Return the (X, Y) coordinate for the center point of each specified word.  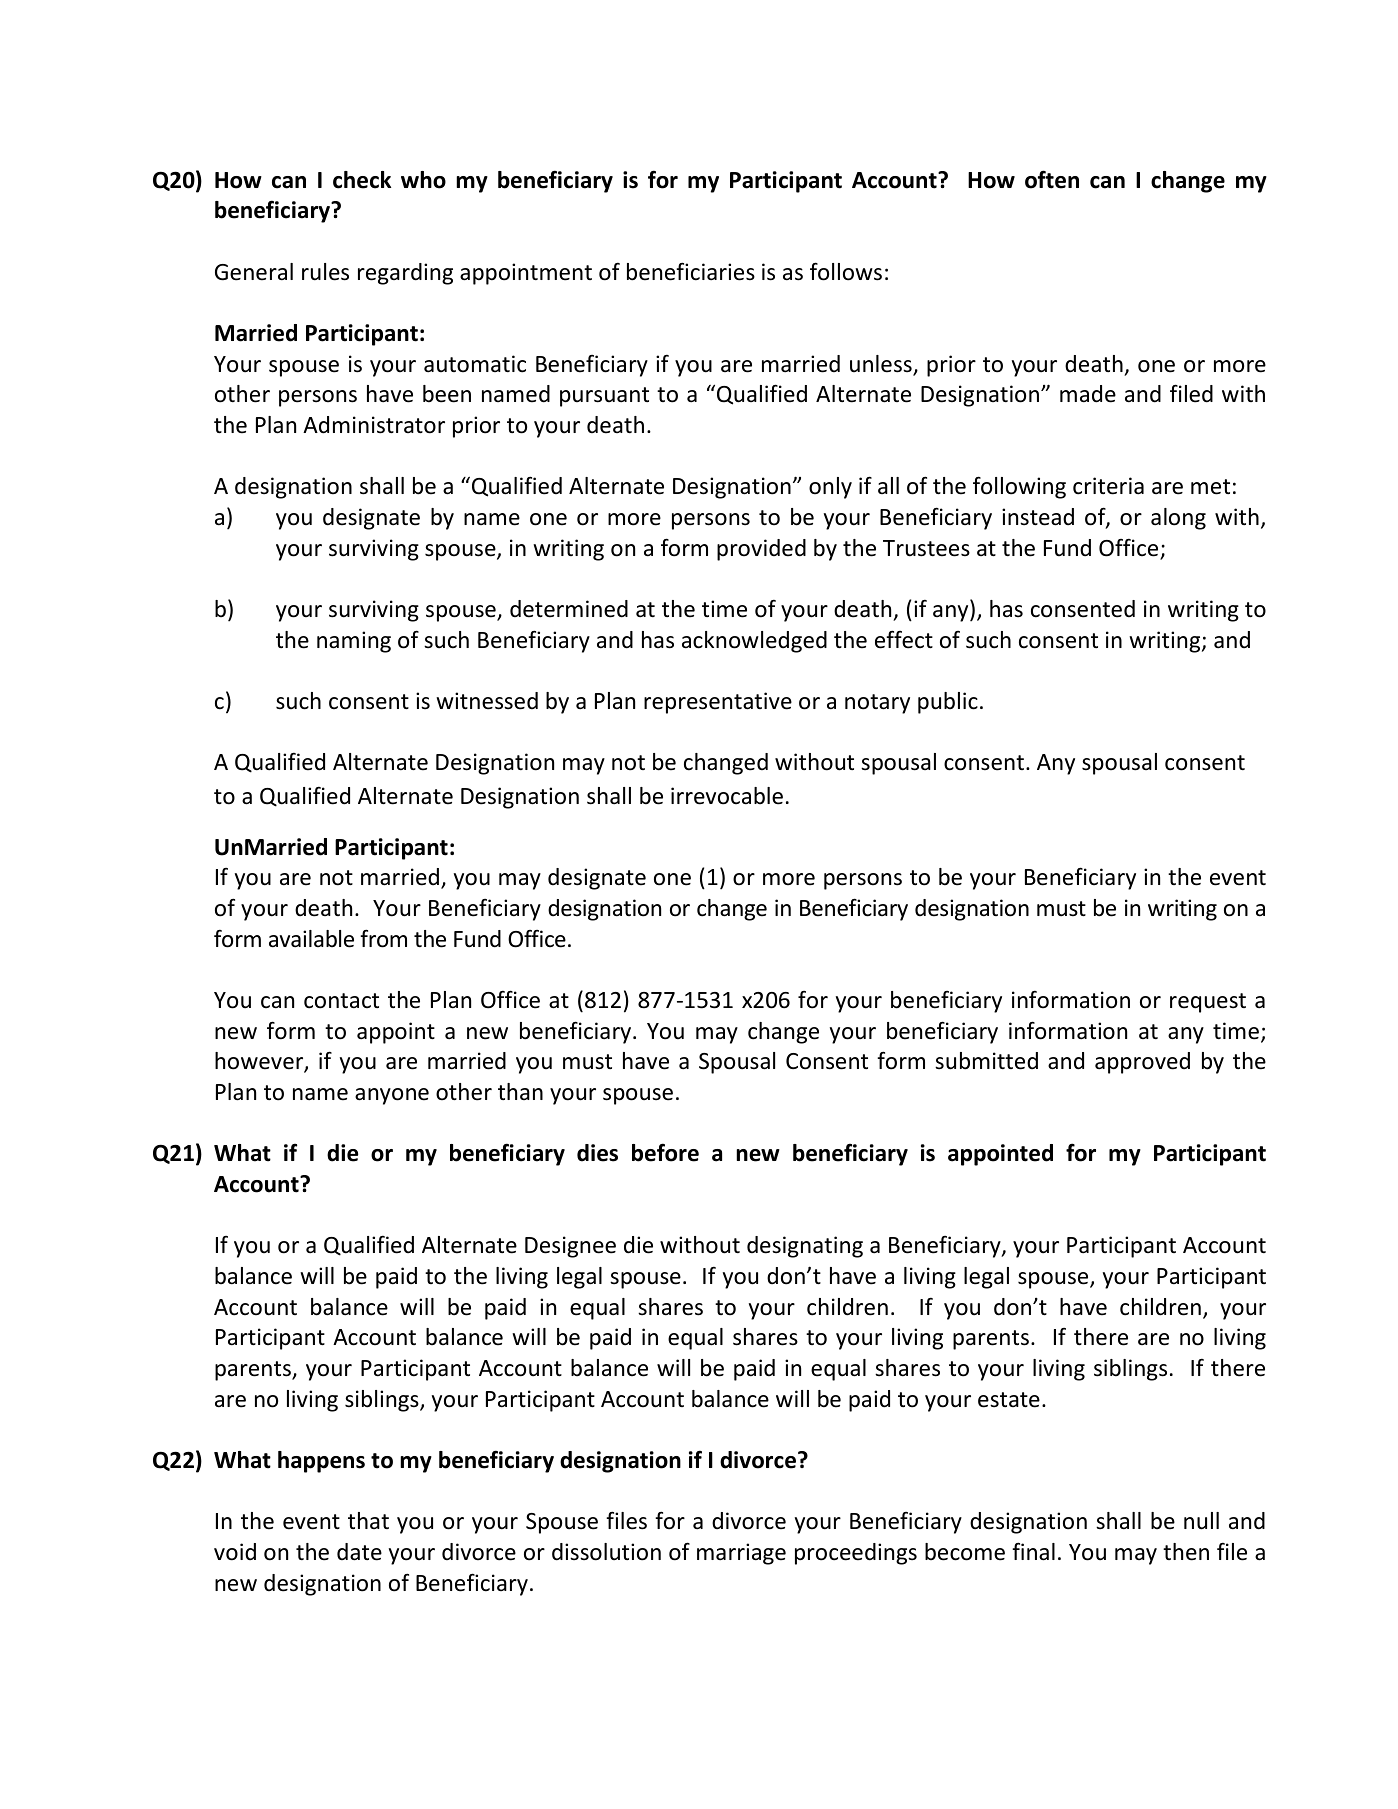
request (1208, 1003)
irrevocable (727, 796)
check (362, 180)
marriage (741, 1554)
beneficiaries (691, 271)
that (368, 1520)
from (383, 938)
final (1033, 1551)
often (1052, 179)
